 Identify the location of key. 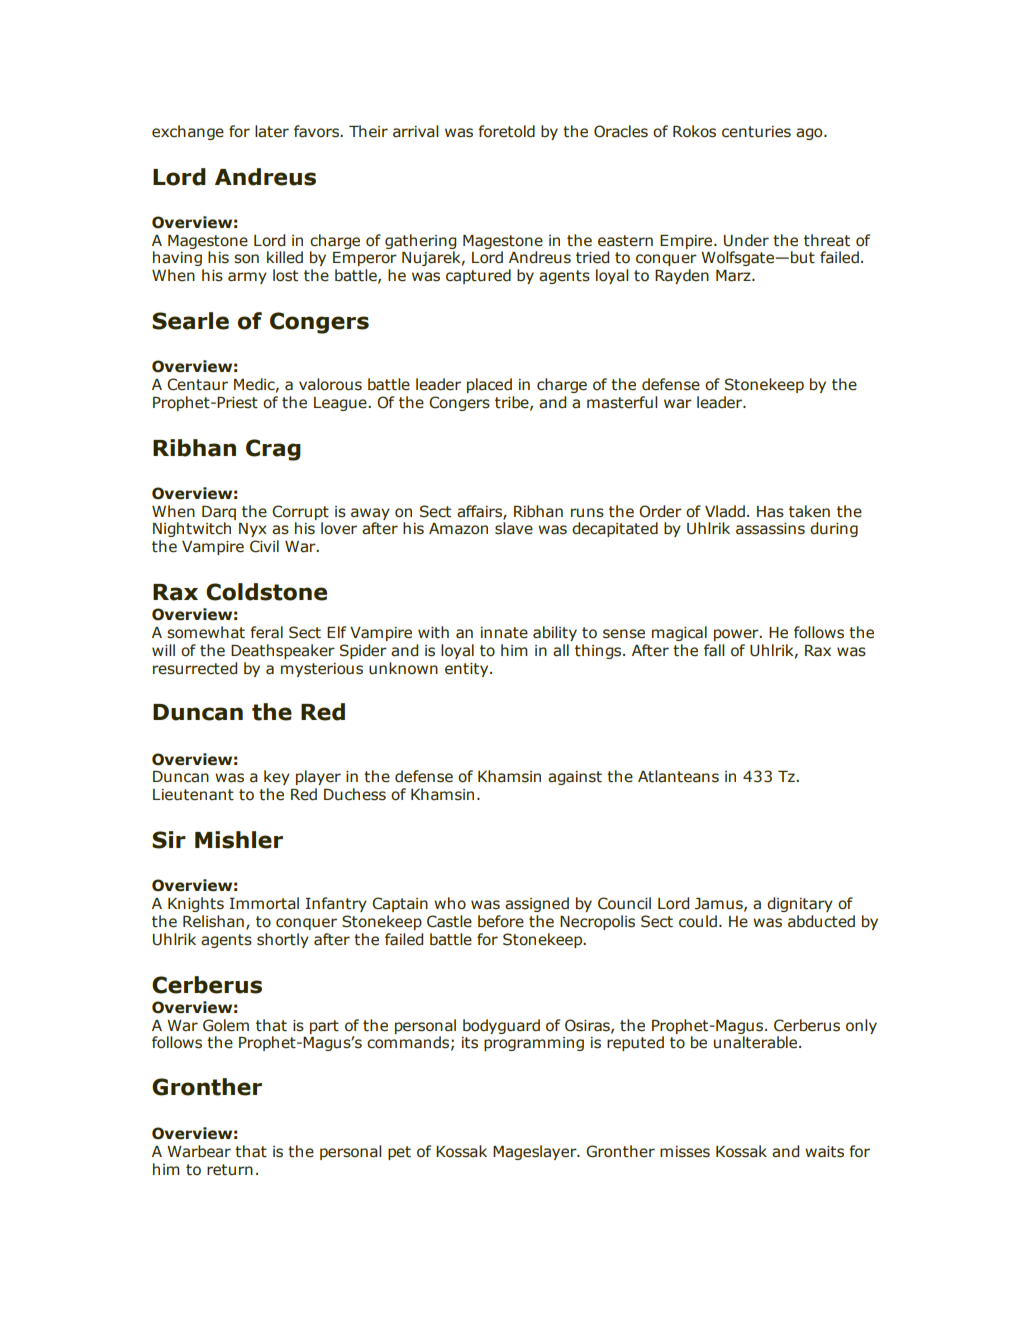
(277, 777).
